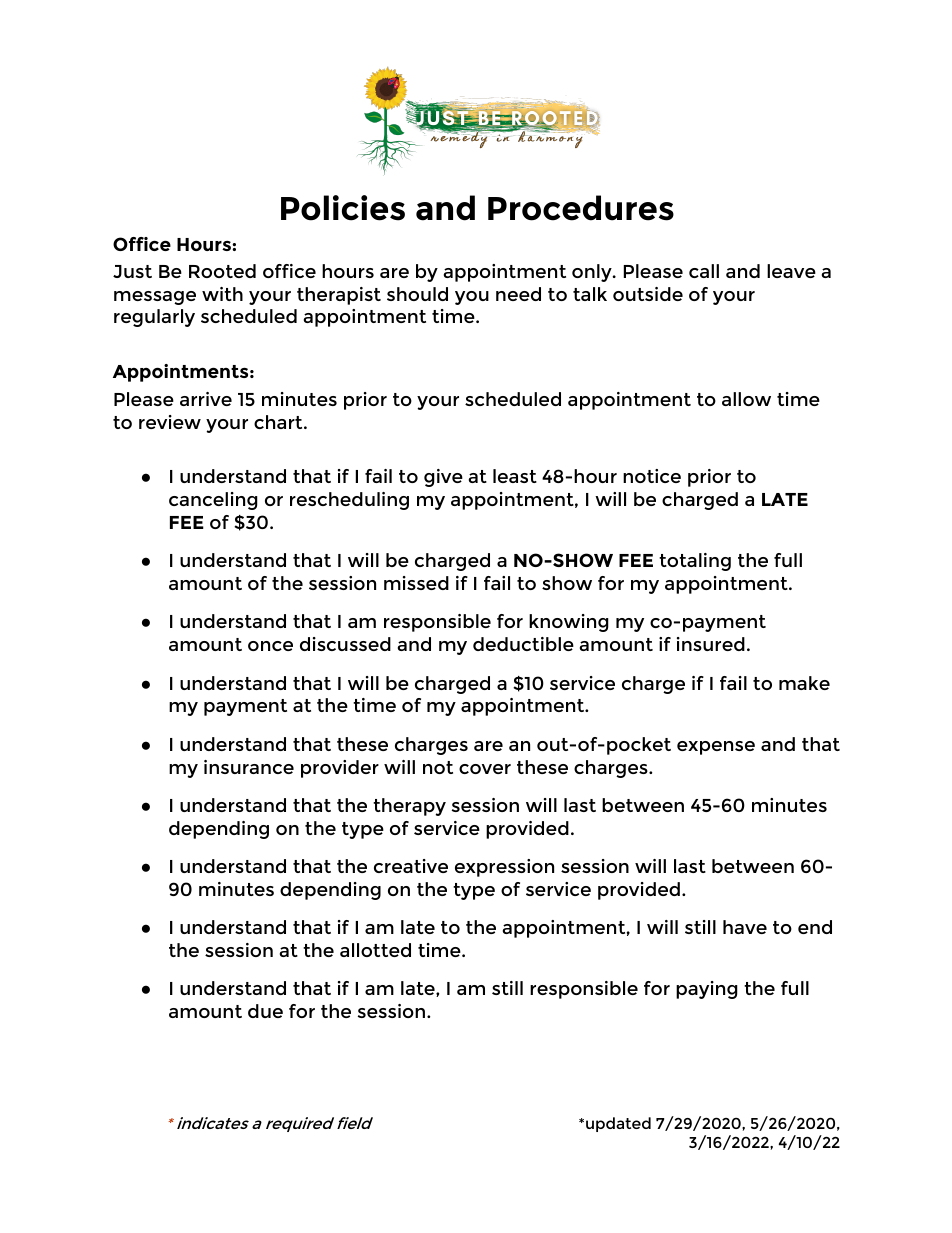  Describe the element at coordinates (704, 271) in the document. I see `call` at that location.
